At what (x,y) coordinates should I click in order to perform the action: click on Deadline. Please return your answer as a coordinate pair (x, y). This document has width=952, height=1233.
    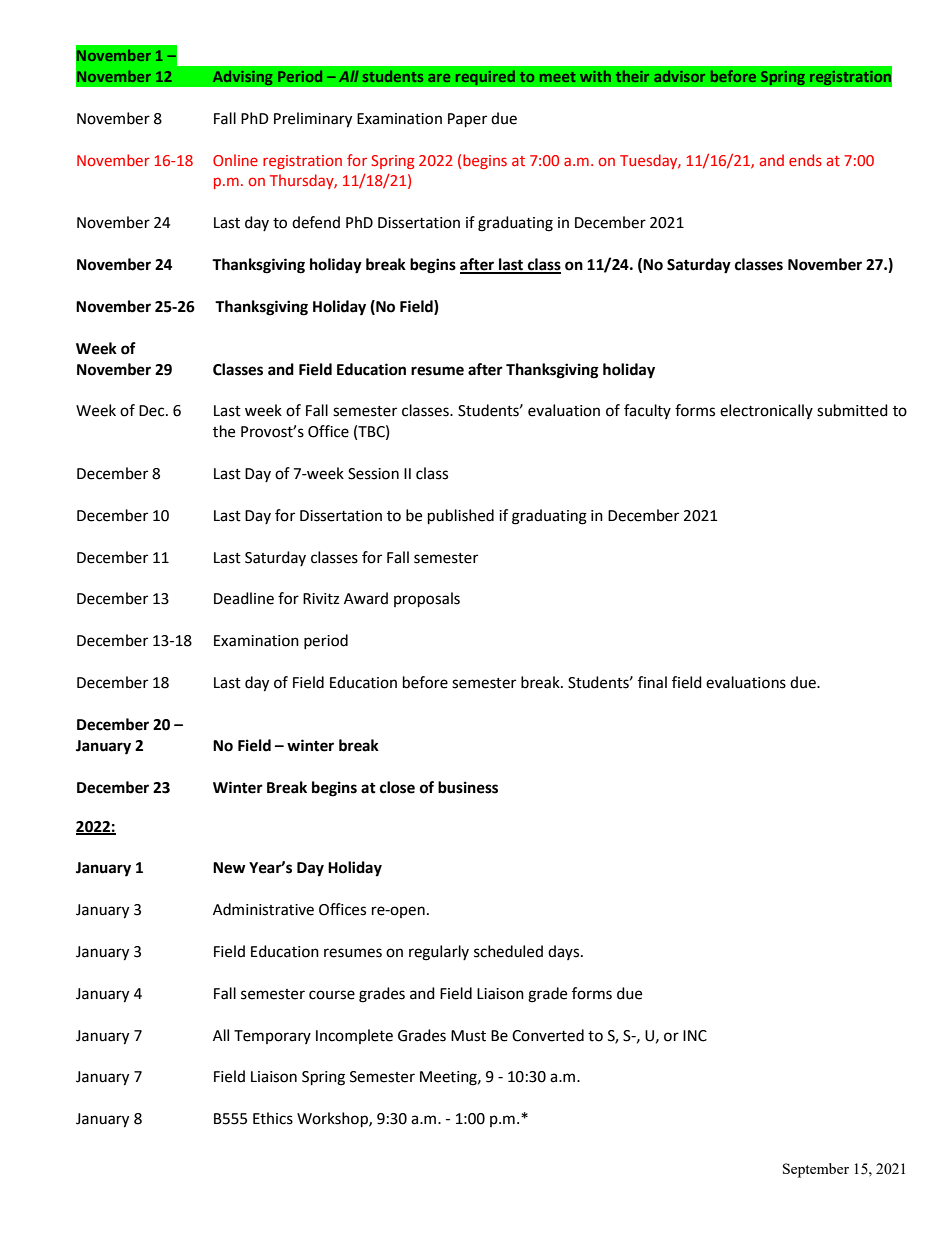
    Looking at the image, I should click on (244, 598).
